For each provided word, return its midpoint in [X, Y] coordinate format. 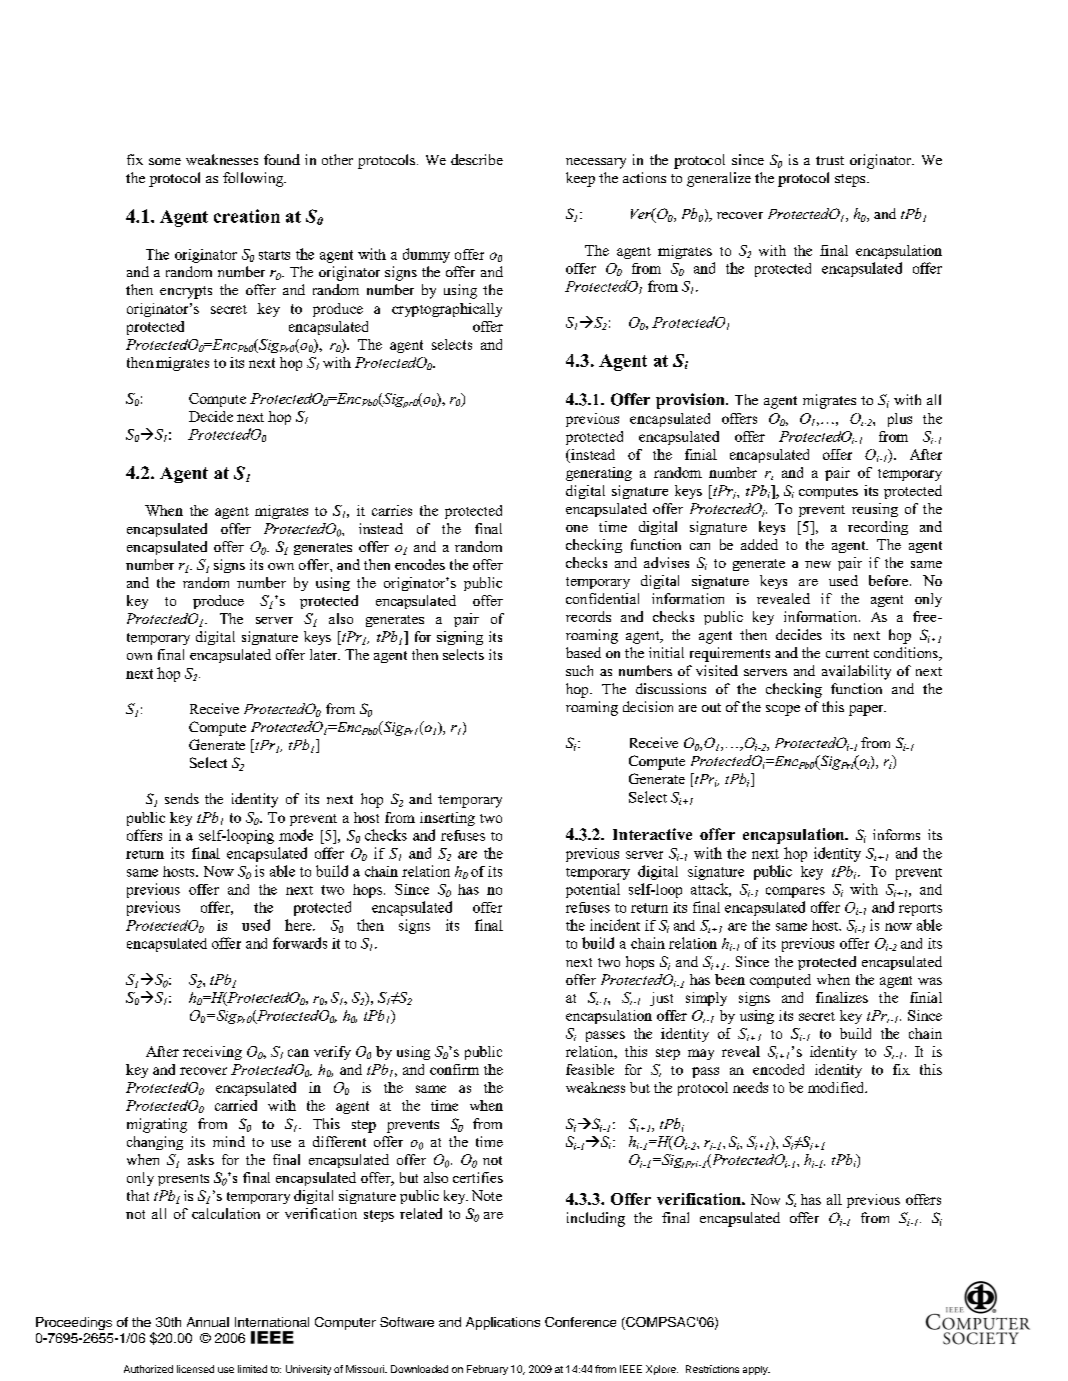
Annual [208, 1322]
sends [182, 798]
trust [830, 160]
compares [795, 892]
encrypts [186, 292]
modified [837, 1087]
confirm [454, 1069]
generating [599, 474]
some [165, 161]
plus [900, 420]
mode [296, 835]
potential [593, 890]
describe [477, 159]
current [847, 653]
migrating [157, 1125]
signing [460, 638]
